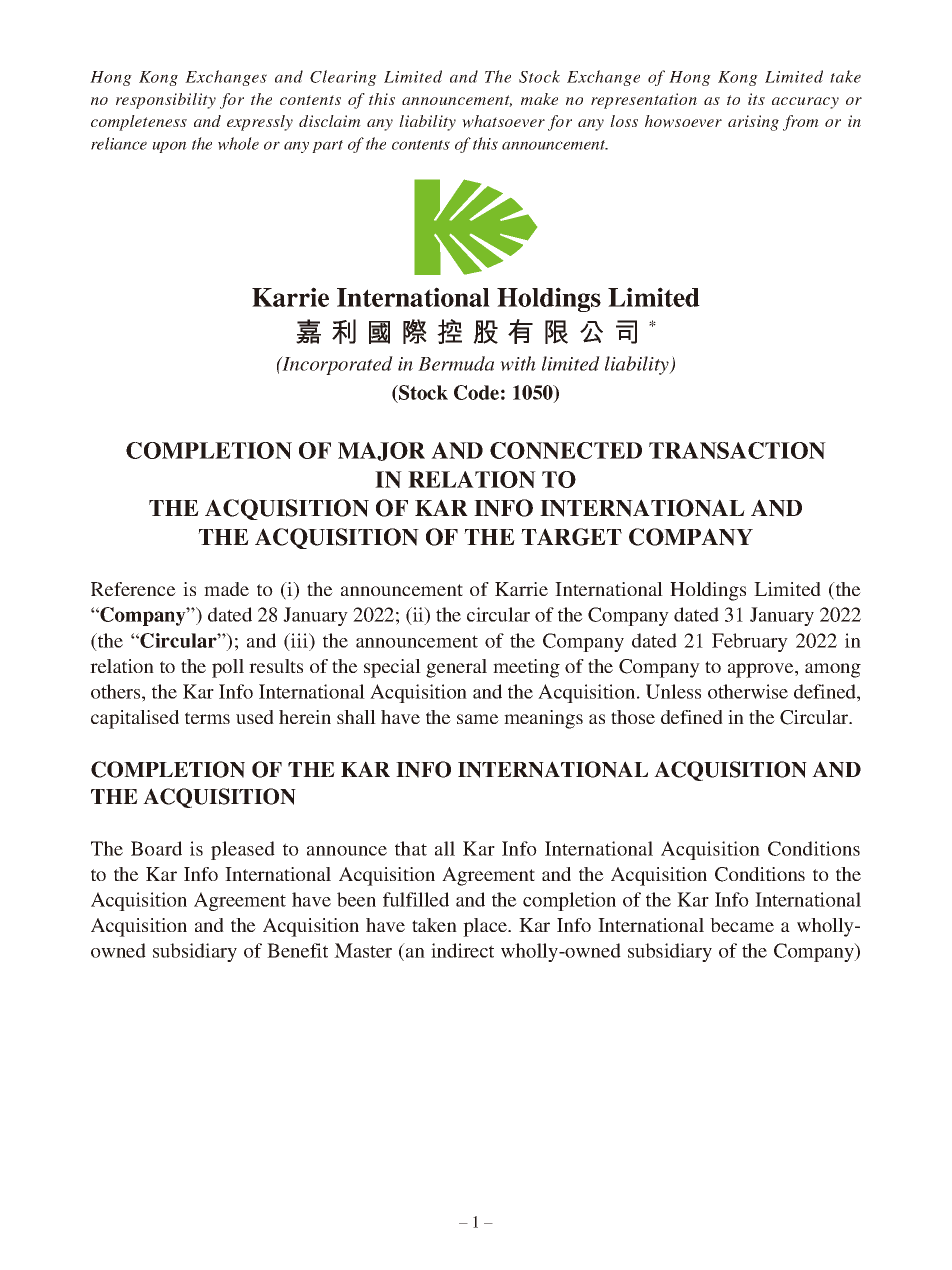 Image resolution: width=952 pixels, height=1270 pixels. Describe the element at coordinates (571, 537) in the screenshot. I see `TARGET` at that location.
